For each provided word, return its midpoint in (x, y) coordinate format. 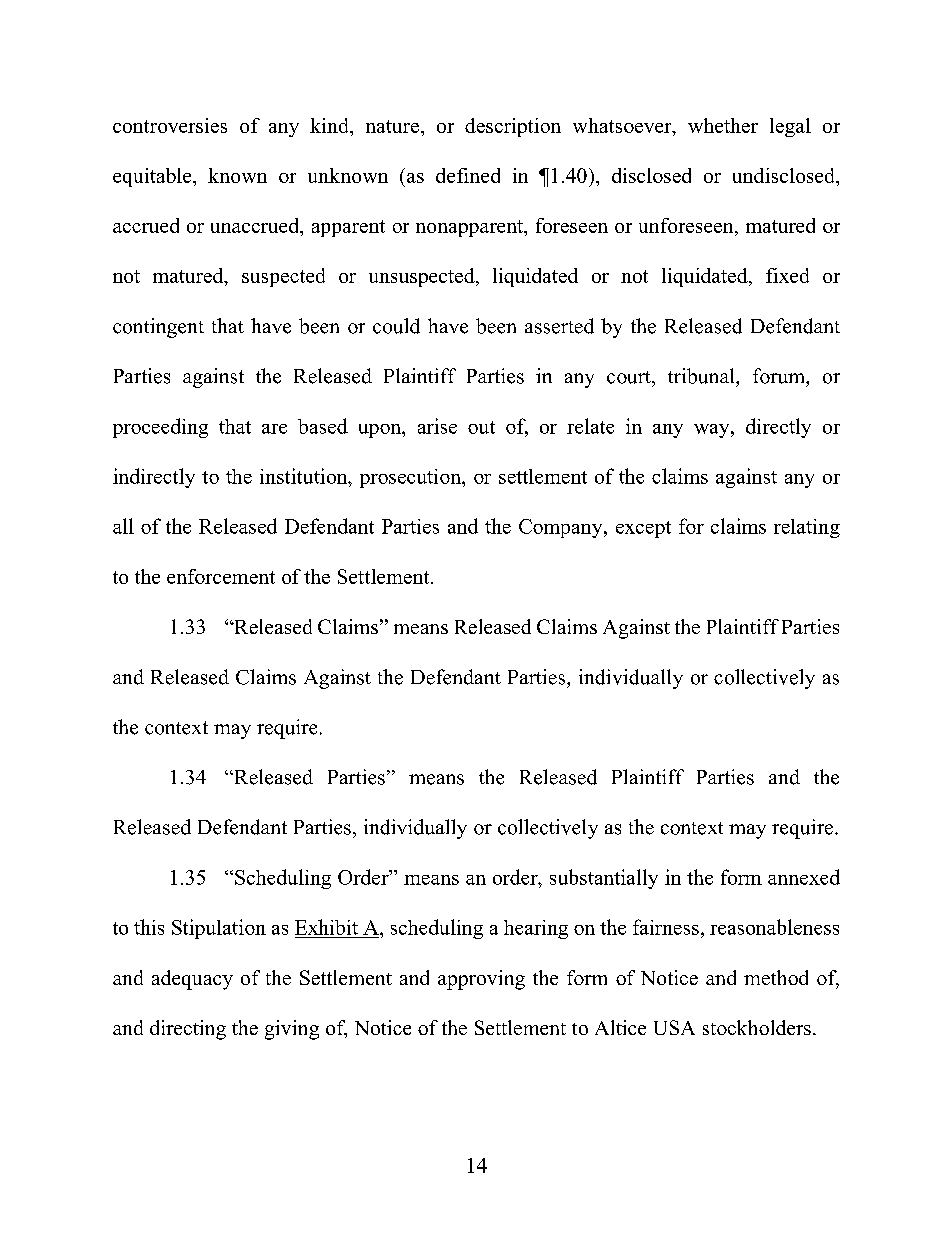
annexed (804, 877)
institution (305, 476)
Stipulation (219, 929)
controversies (170, 125)
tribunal (702, 376)
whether (723, 125)
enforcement (221, 576)
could (396, 326)
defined (468, 175)
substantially (604, 879)
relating (807, 528)
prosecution (411, 478)
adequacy (192, 980)
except (643, 529)
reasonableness (774, 927)
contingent (158, 328)
